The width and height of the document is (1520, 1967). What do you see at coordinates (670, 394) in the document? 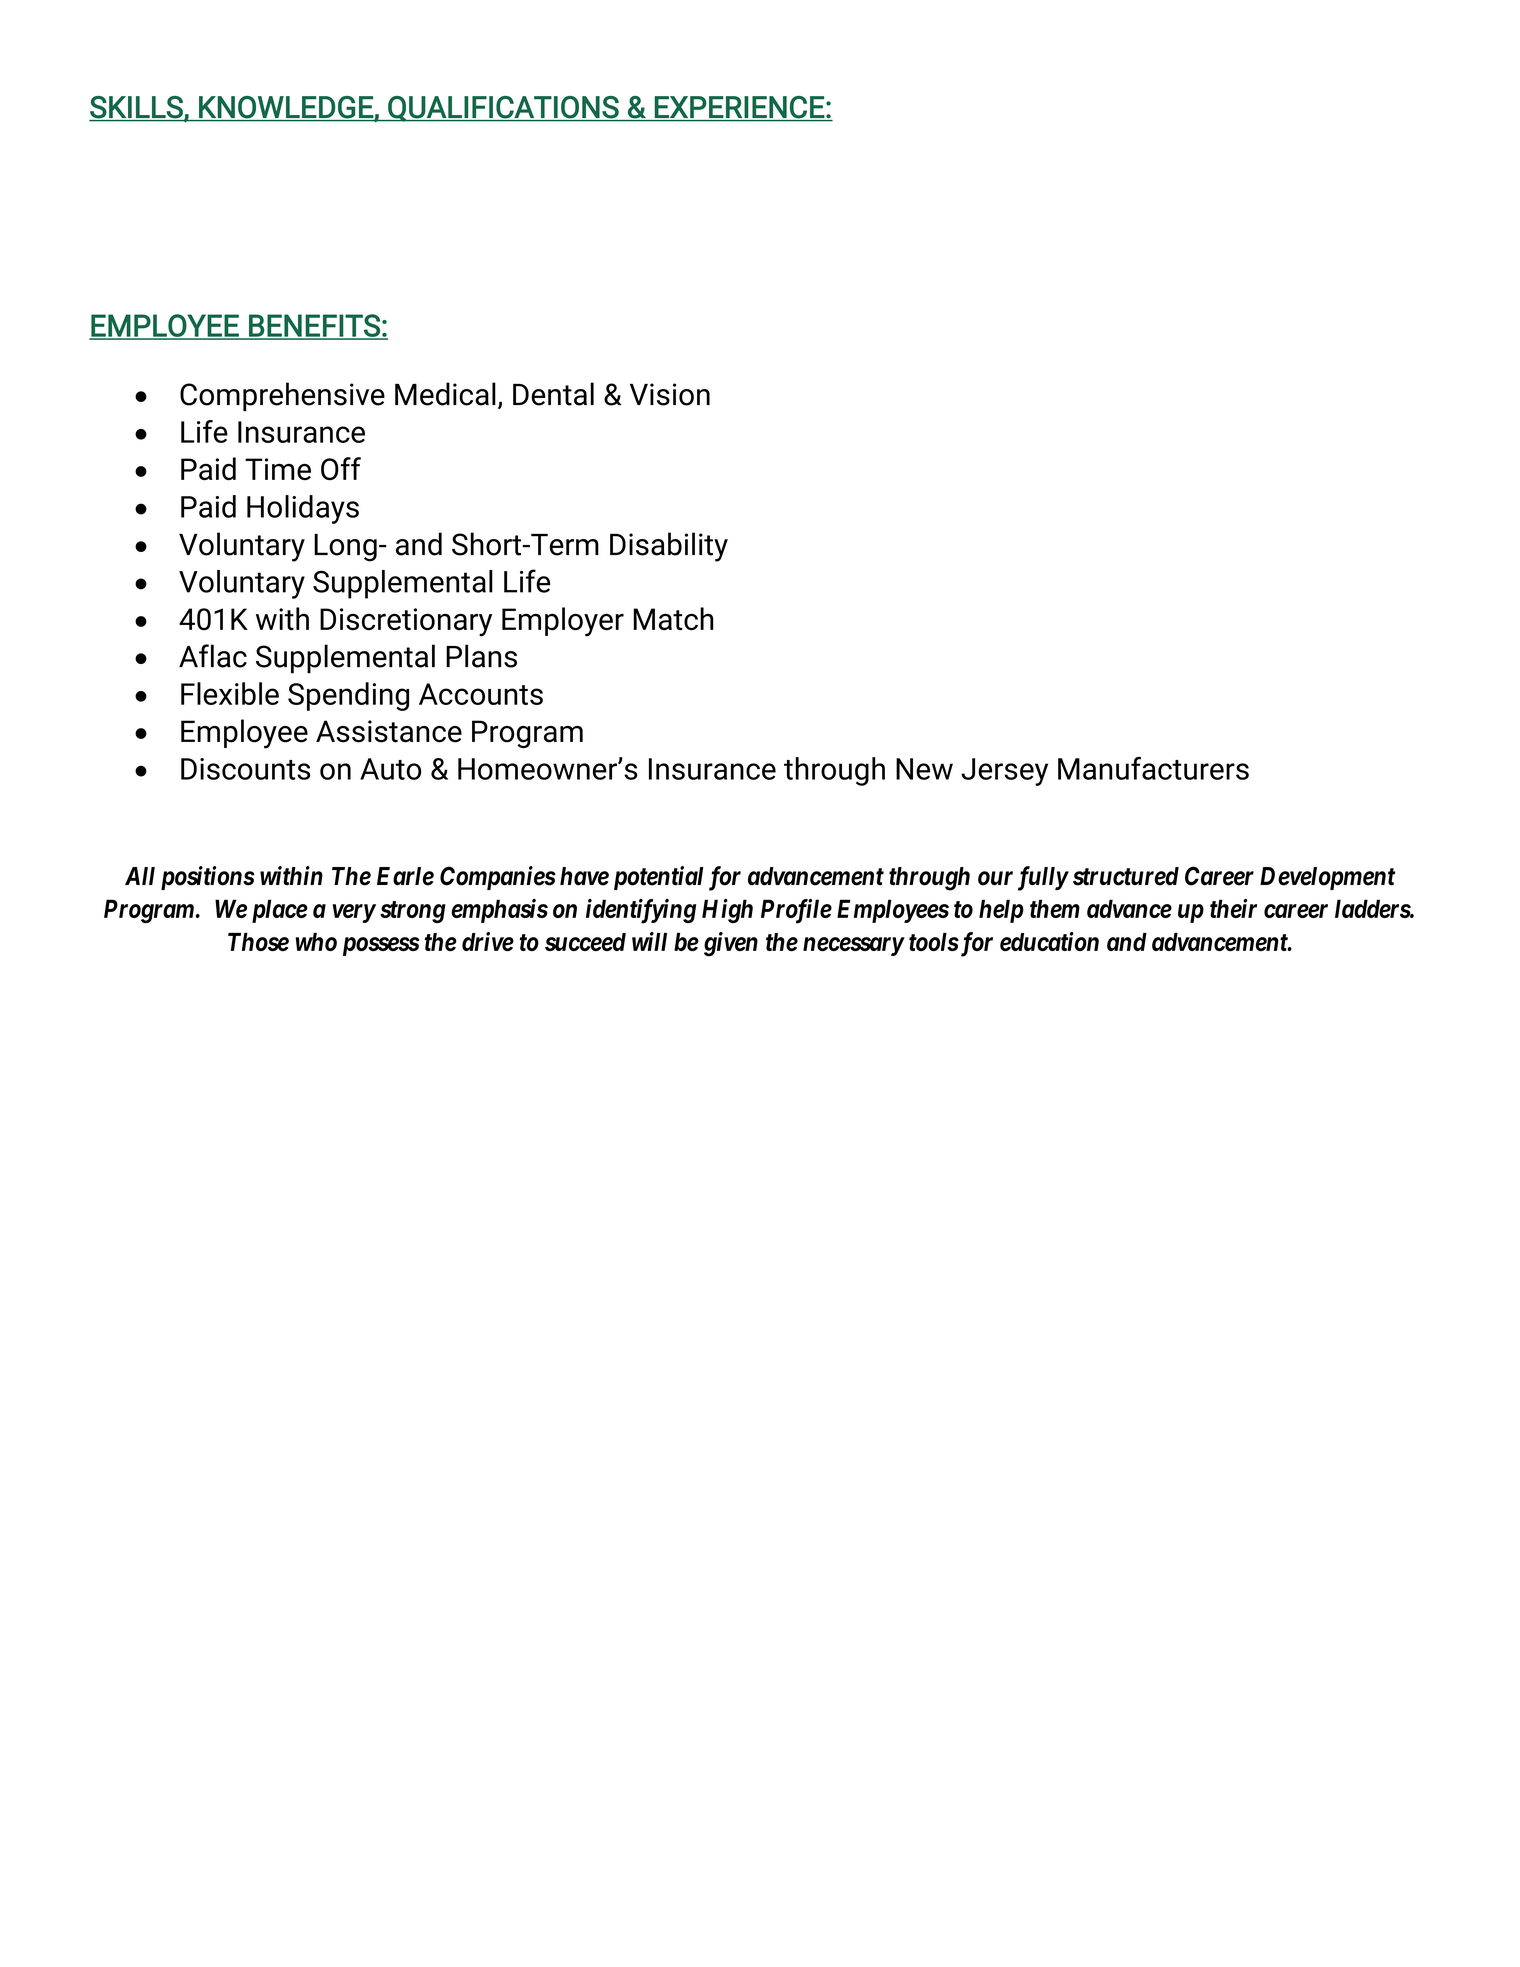
I see `Vision` at bounding box center [670, 394].
